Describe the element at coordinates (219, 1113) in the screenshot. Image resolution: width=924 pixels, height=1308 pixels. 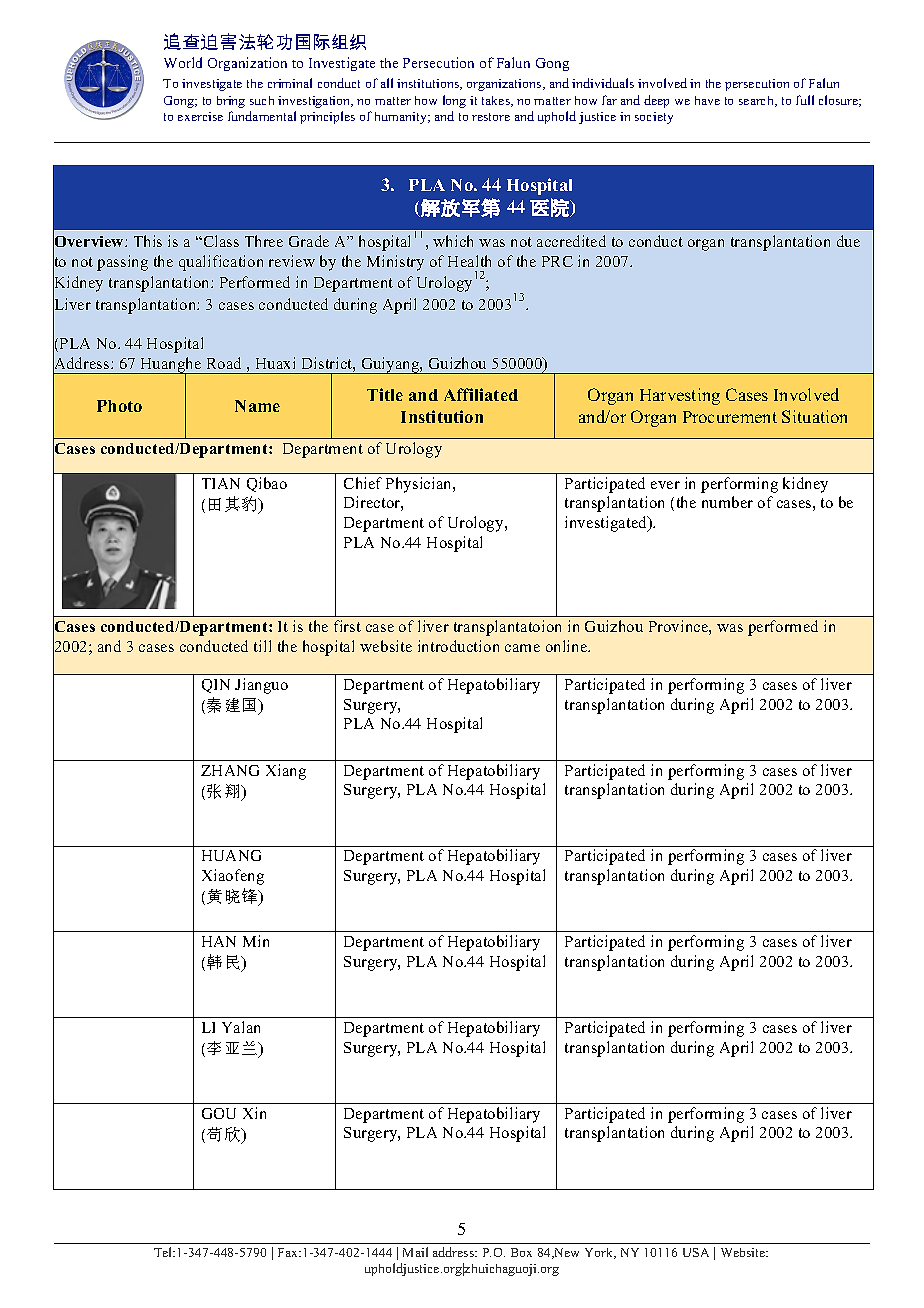
I see `GOU` at that location.
